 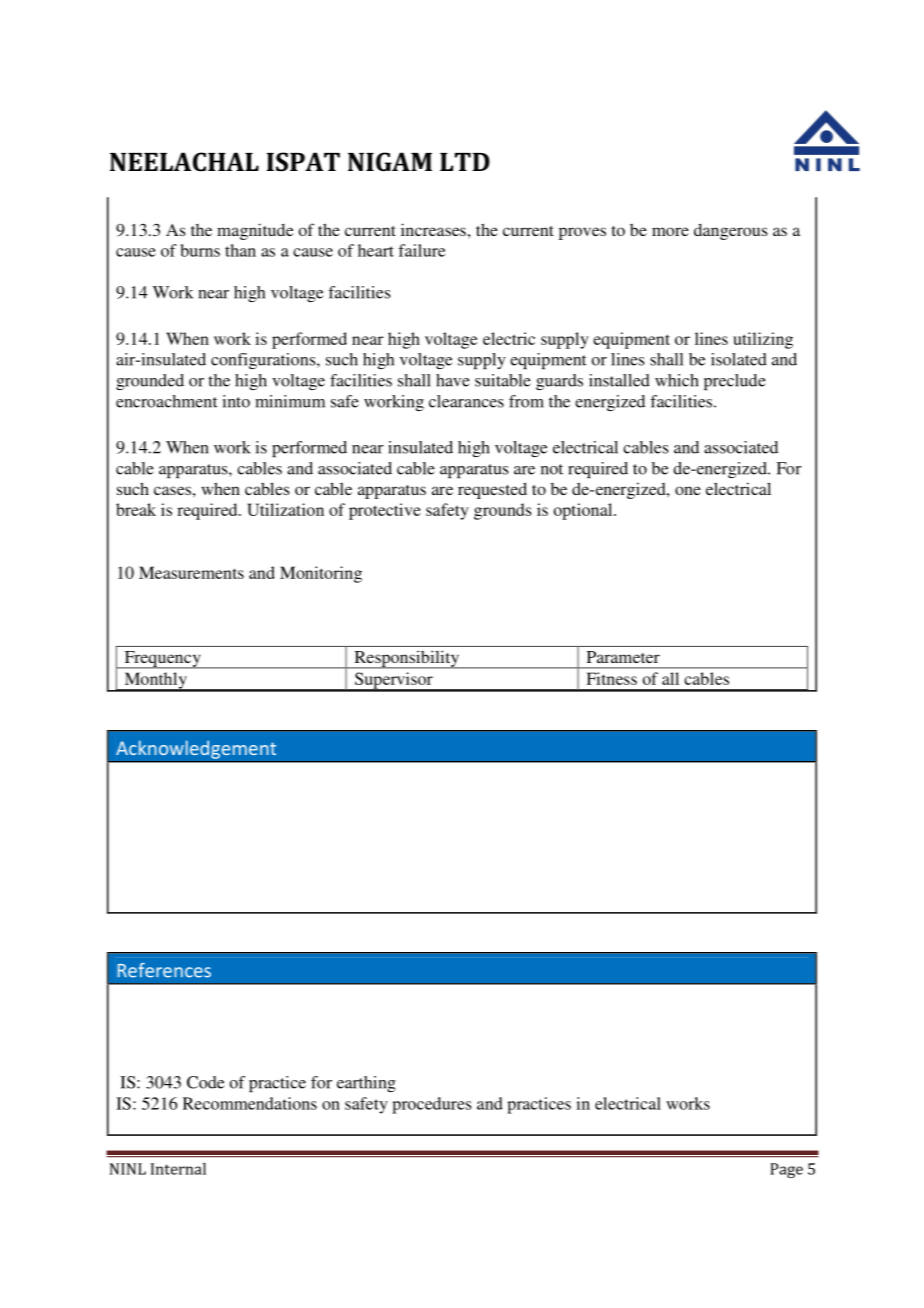 What do you see at coordinates (465, 162) in the screenshot?
I see `LTD` at bounding box center [465, 162].
